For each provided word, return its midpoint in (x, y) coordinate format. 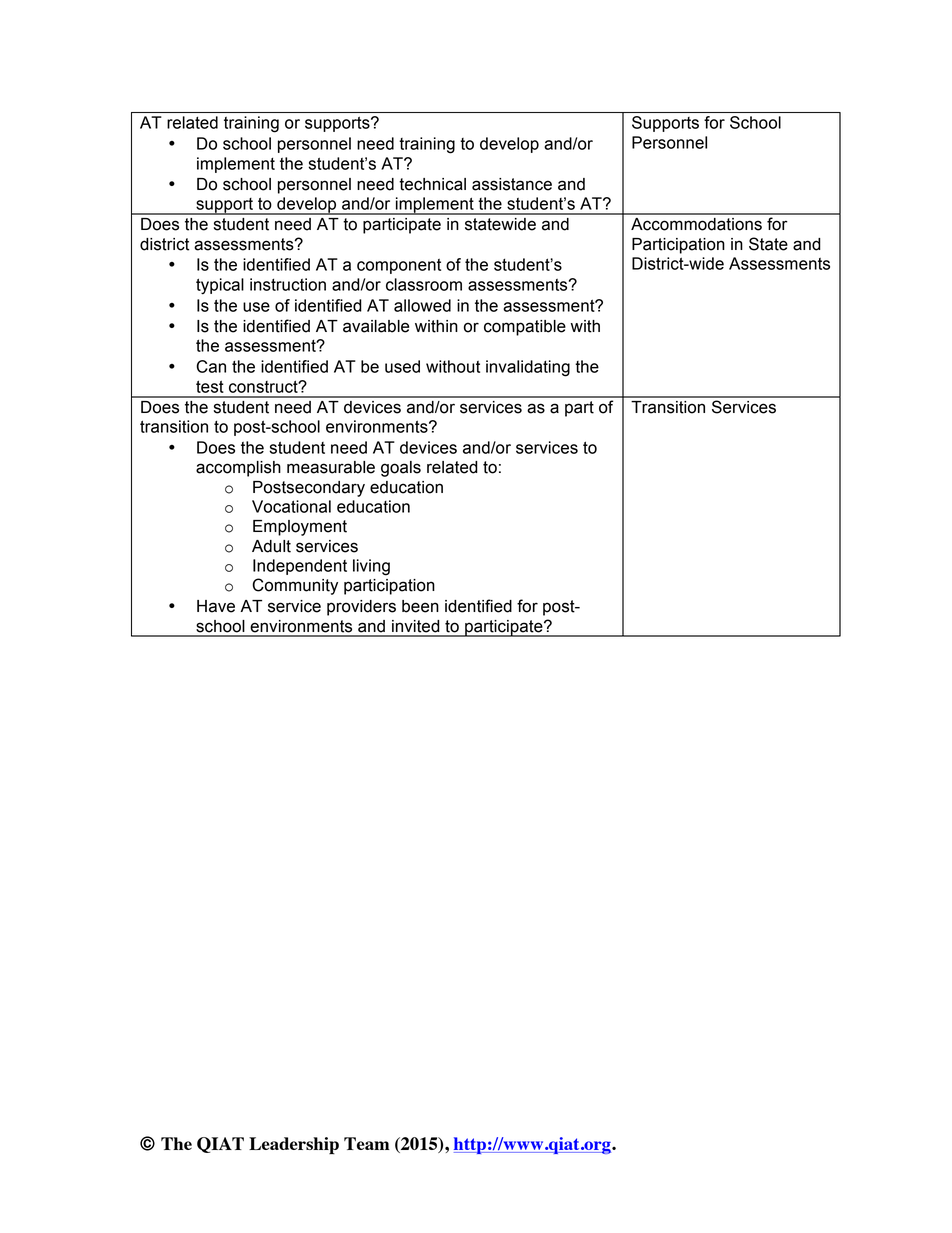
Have (216, 606)
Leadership (294, 1146)
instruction (288, 284)
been (420, 606)
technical (432, 184)
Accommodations (696, 224)
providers (361, 608)
